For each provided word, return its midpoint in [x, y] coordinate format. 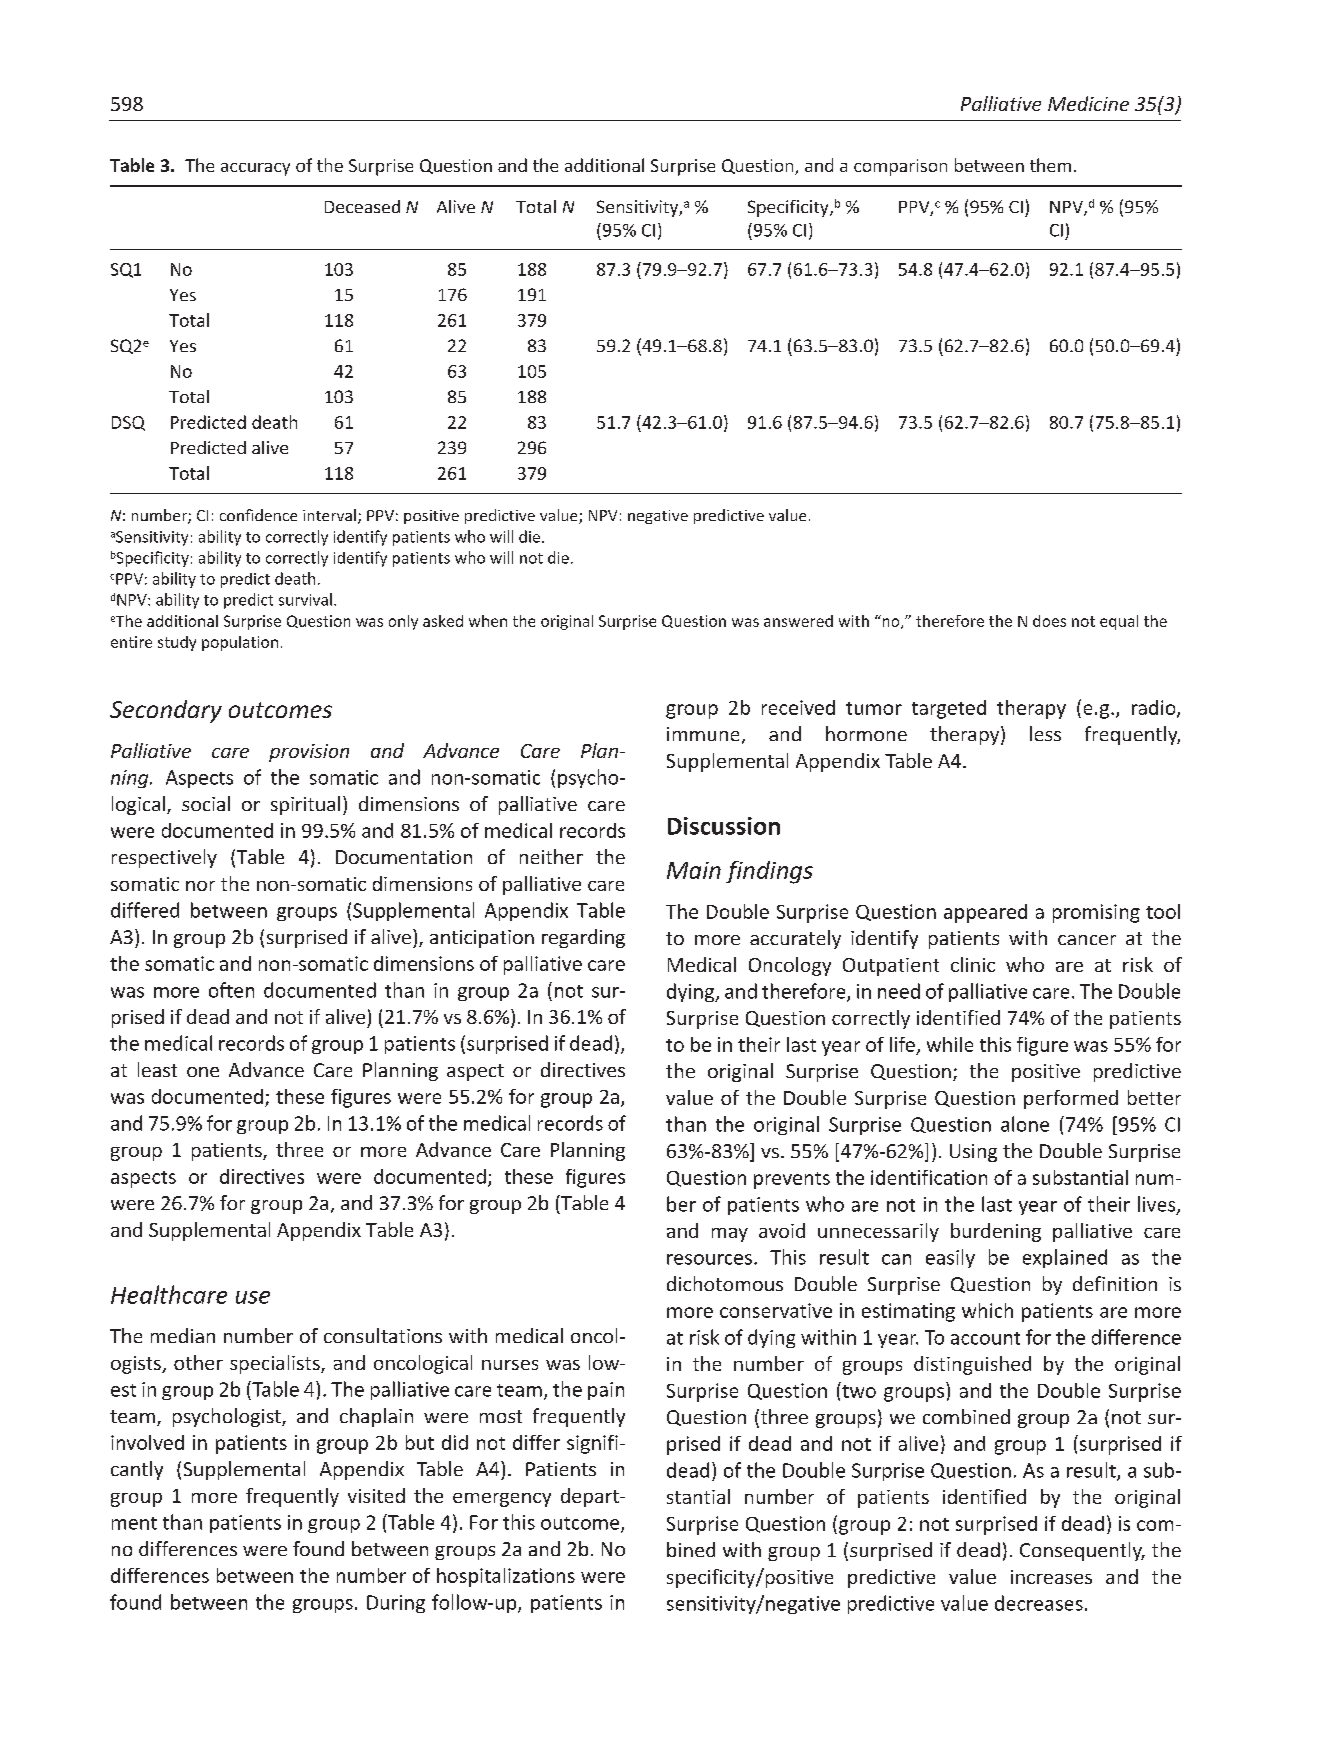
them [1050, 165]
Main [694, 870]
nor [200, 886]
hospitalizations [506, 1577]
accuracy [255, 169]
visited [376, 1495]
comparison [900, 167]
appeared [985, 913]
